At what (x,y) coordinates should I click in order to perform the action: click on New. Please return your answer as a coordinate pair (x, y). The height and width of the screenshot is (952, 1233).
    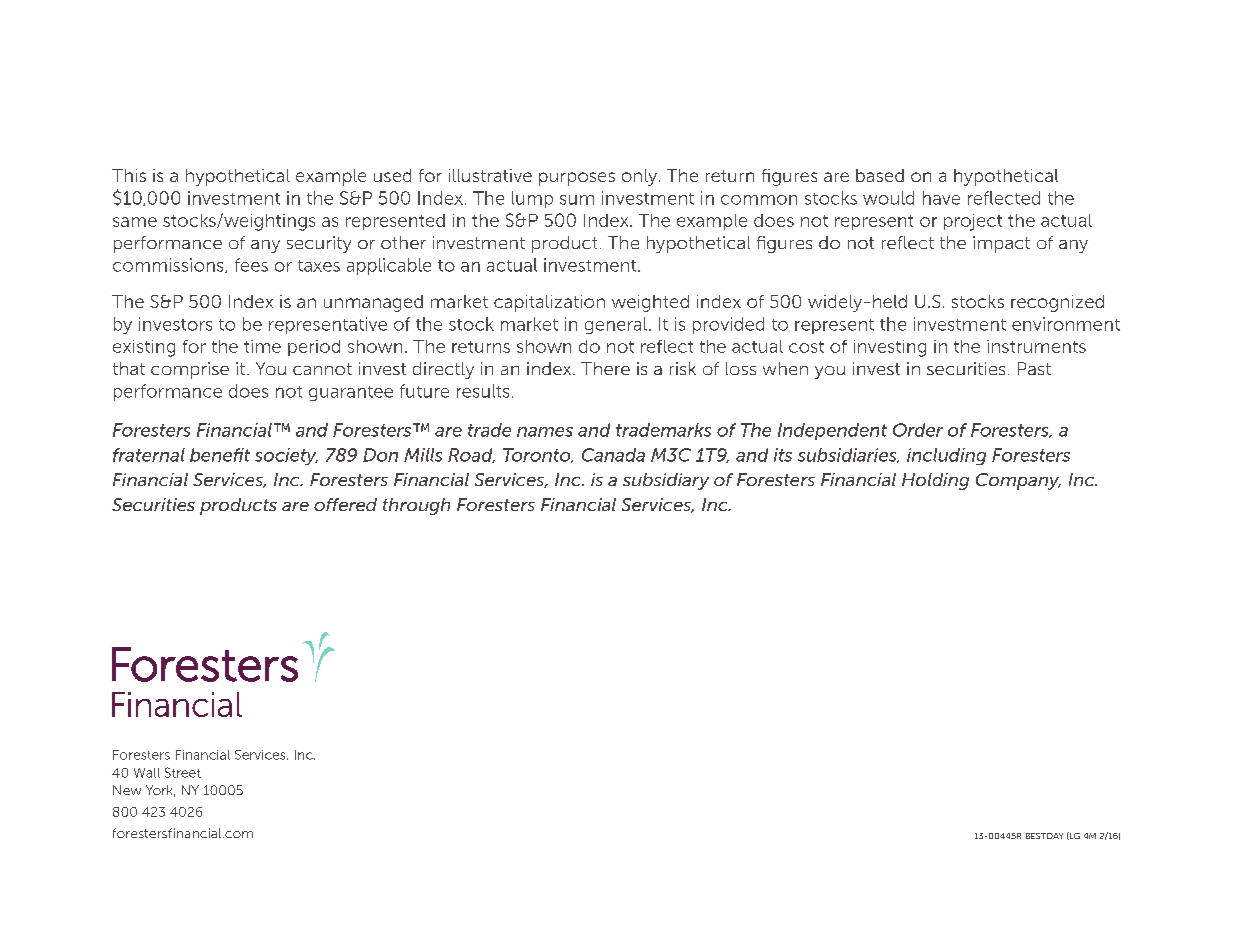
    Looking at the image, I should click on (127, 790).
